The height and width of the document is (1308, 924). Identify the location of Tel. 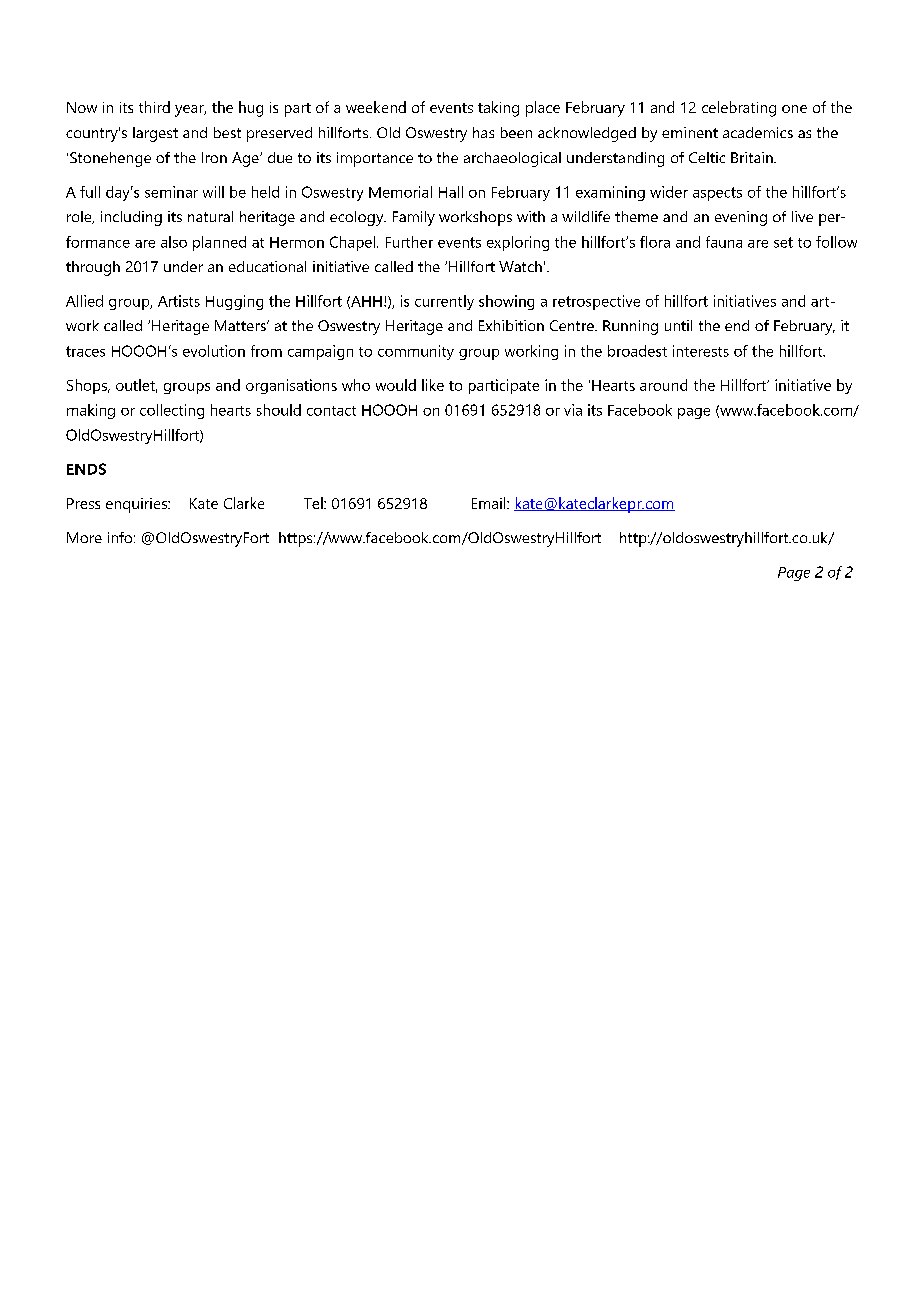
(314, 503).
